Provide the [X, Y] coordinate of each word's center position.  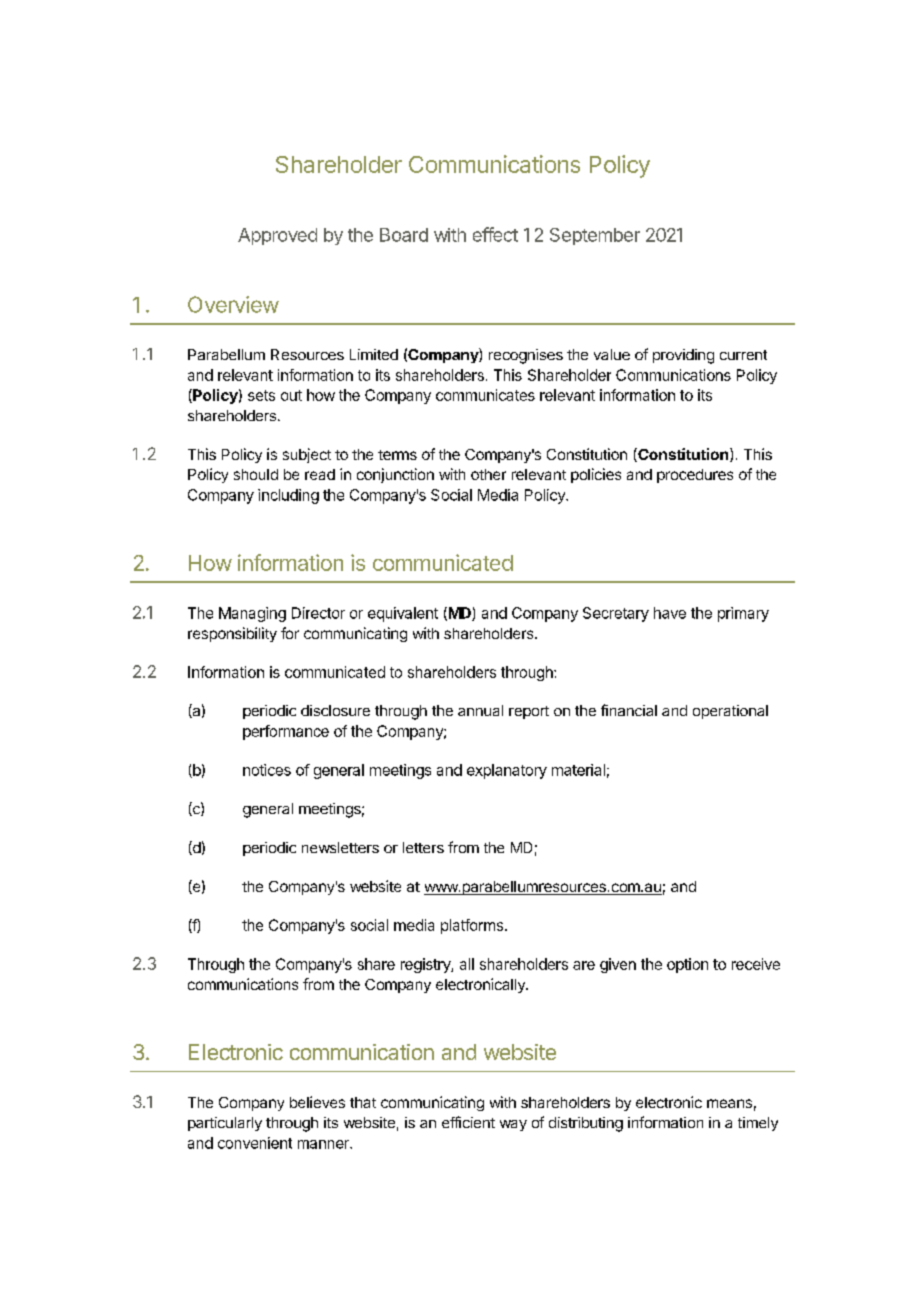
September [595, 236]
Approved [277, 236]
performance [286, 732]
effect [495, 234]
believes [317, 1102]
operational [730, 712]
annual [480, 710]
